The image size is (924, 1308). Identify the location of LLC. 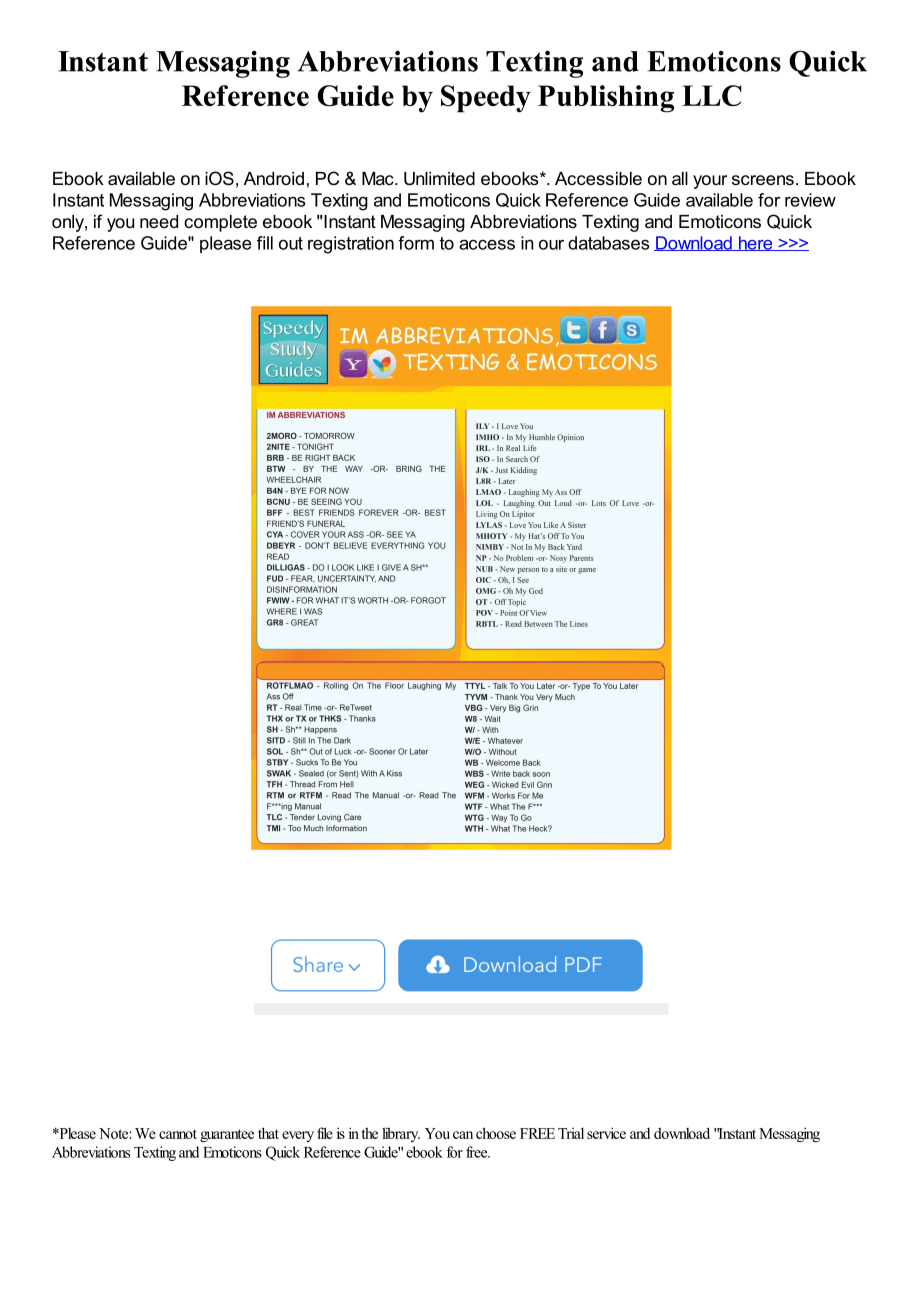
(712, 95).
